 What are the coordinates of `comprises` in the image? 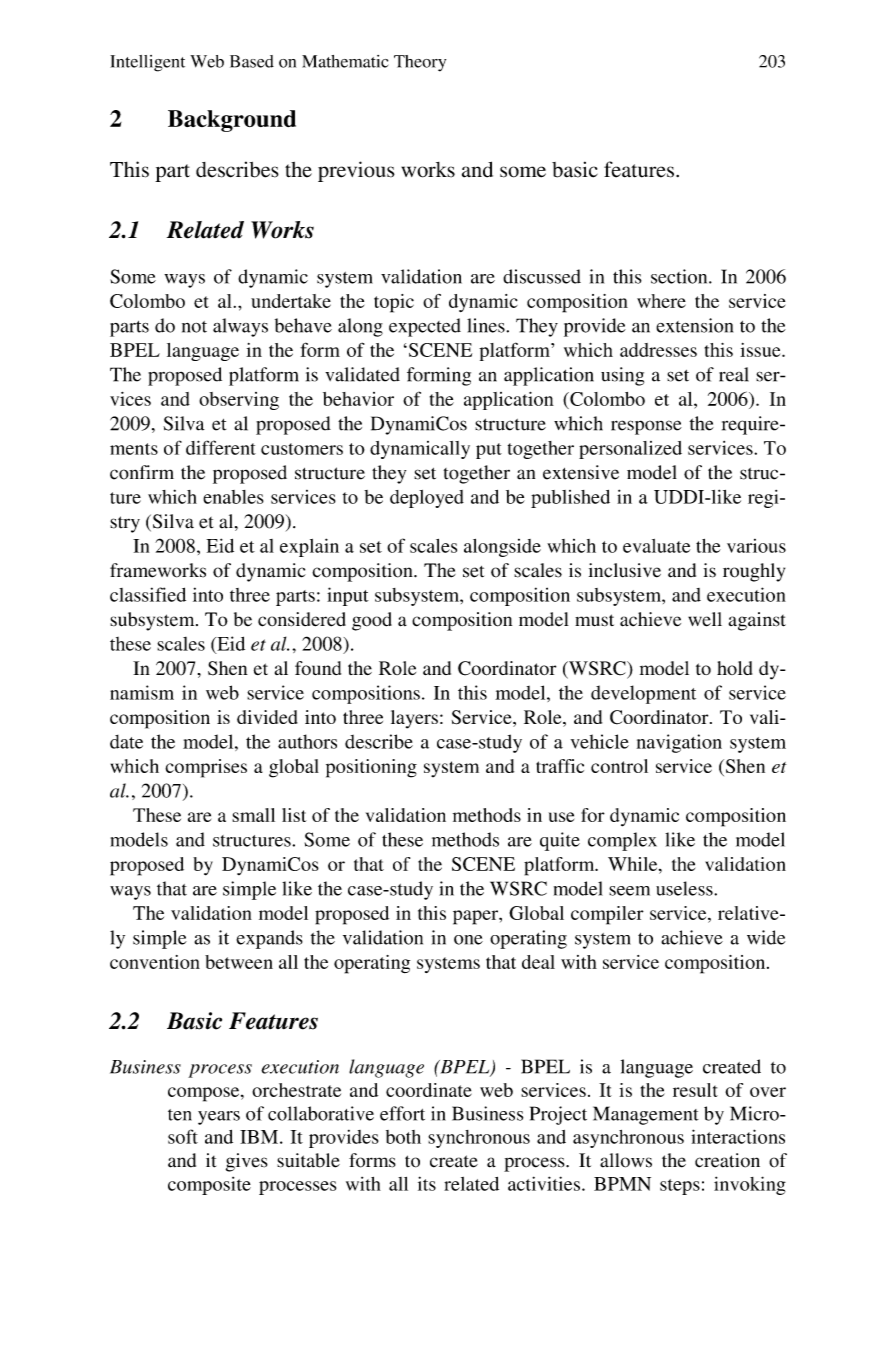 It's located at (206, 768).
